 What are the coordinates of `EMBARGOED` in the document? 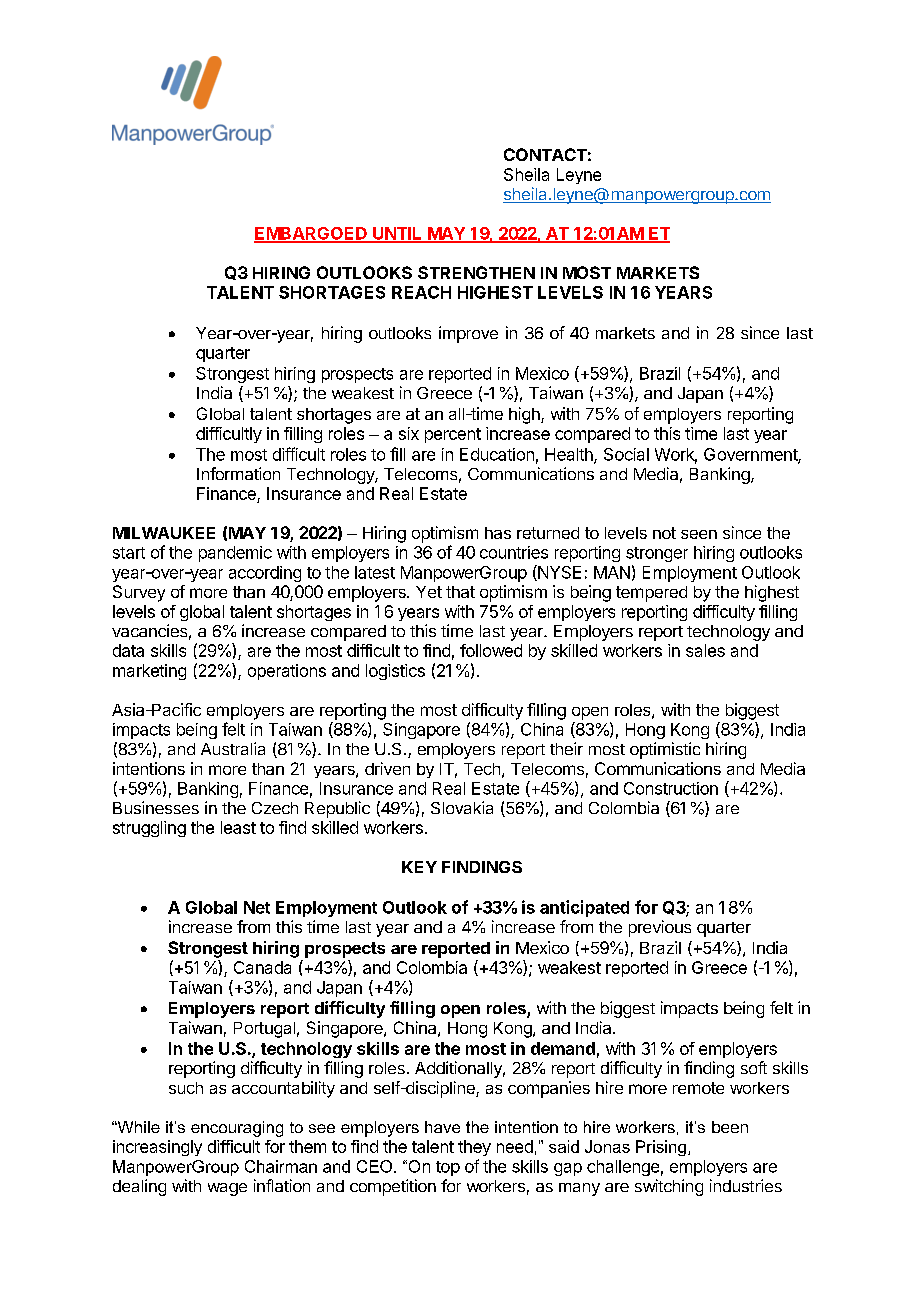 It's located at (311, 234).
